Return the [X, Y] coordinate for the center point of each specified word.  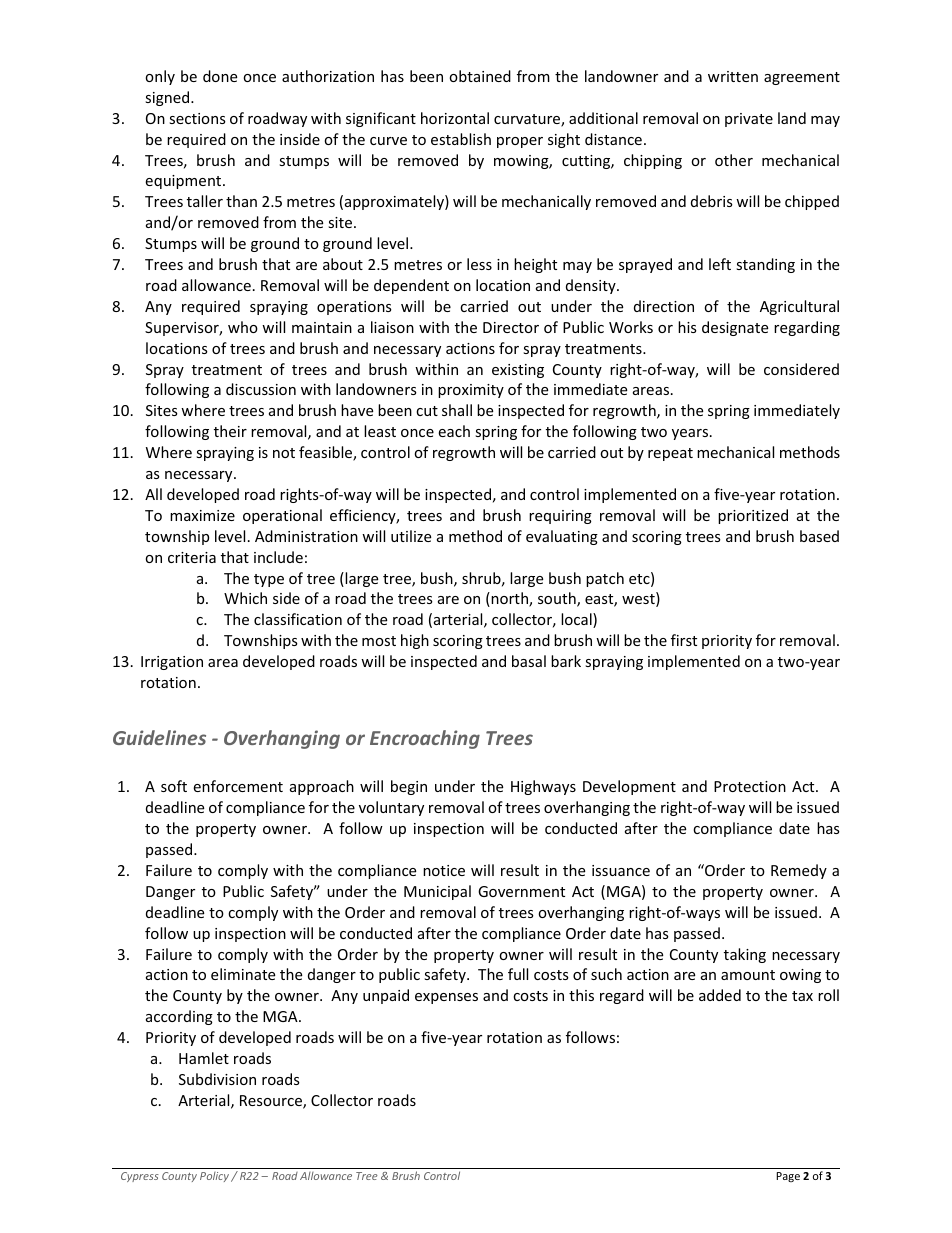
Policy [216, 1177]
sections [197, 118]
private [749, 120]
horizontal [455, 118]
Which [245, 598]
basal [529, 661]
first [684, 640]
